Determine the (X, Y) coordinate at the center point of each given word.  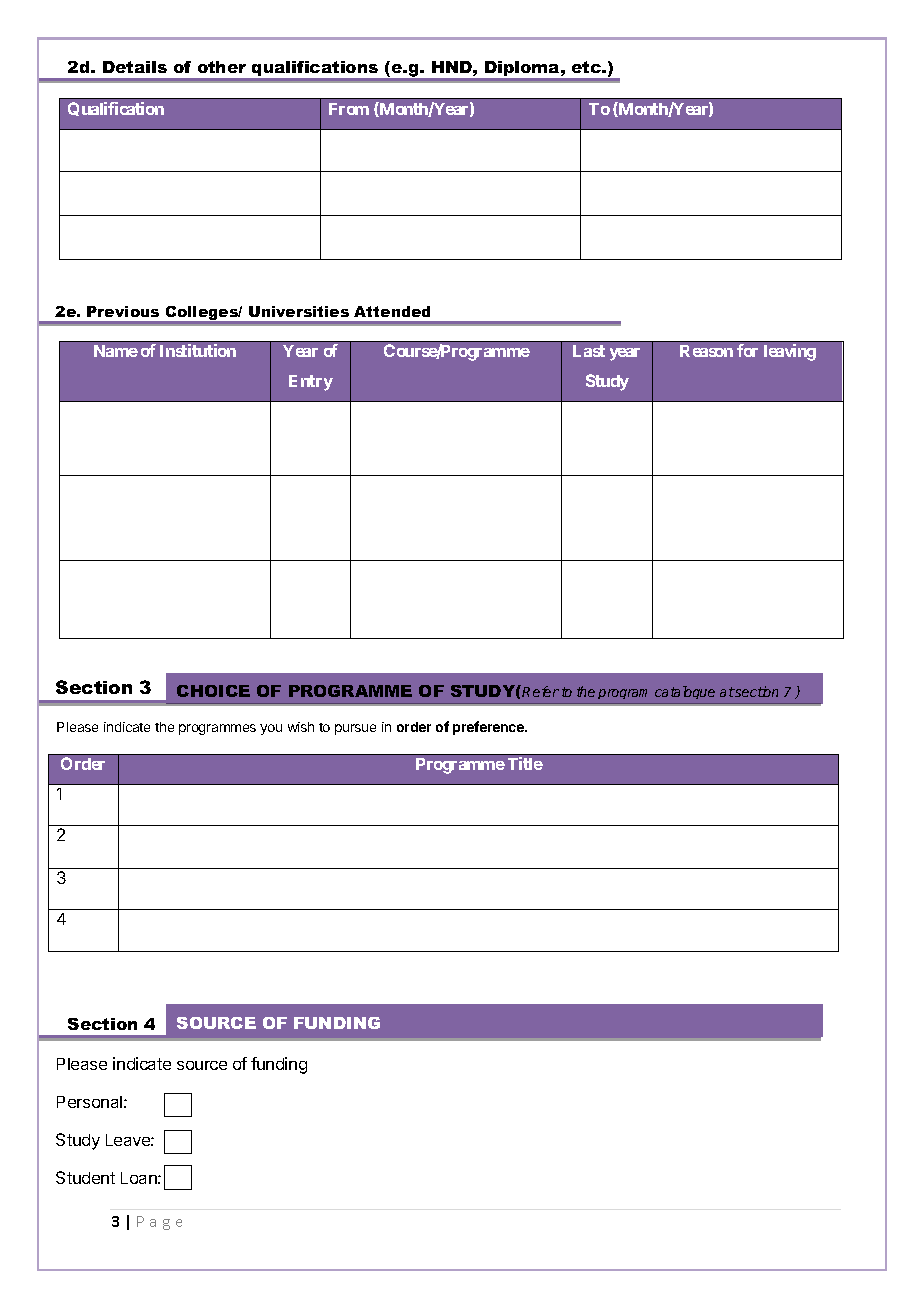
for (747, 350)
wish (301, 727)
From (349, 109)
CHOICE (213, 691)
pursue (355, 729)
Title (525, 763)
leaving (790, 352)
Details (135, 67)
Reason (706, 351)
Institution (198, 350)
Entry (311, 383)
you (271, 729)
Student (85, 1177)
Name (116, 351)
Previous (123, 311)
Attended (392, 311)
